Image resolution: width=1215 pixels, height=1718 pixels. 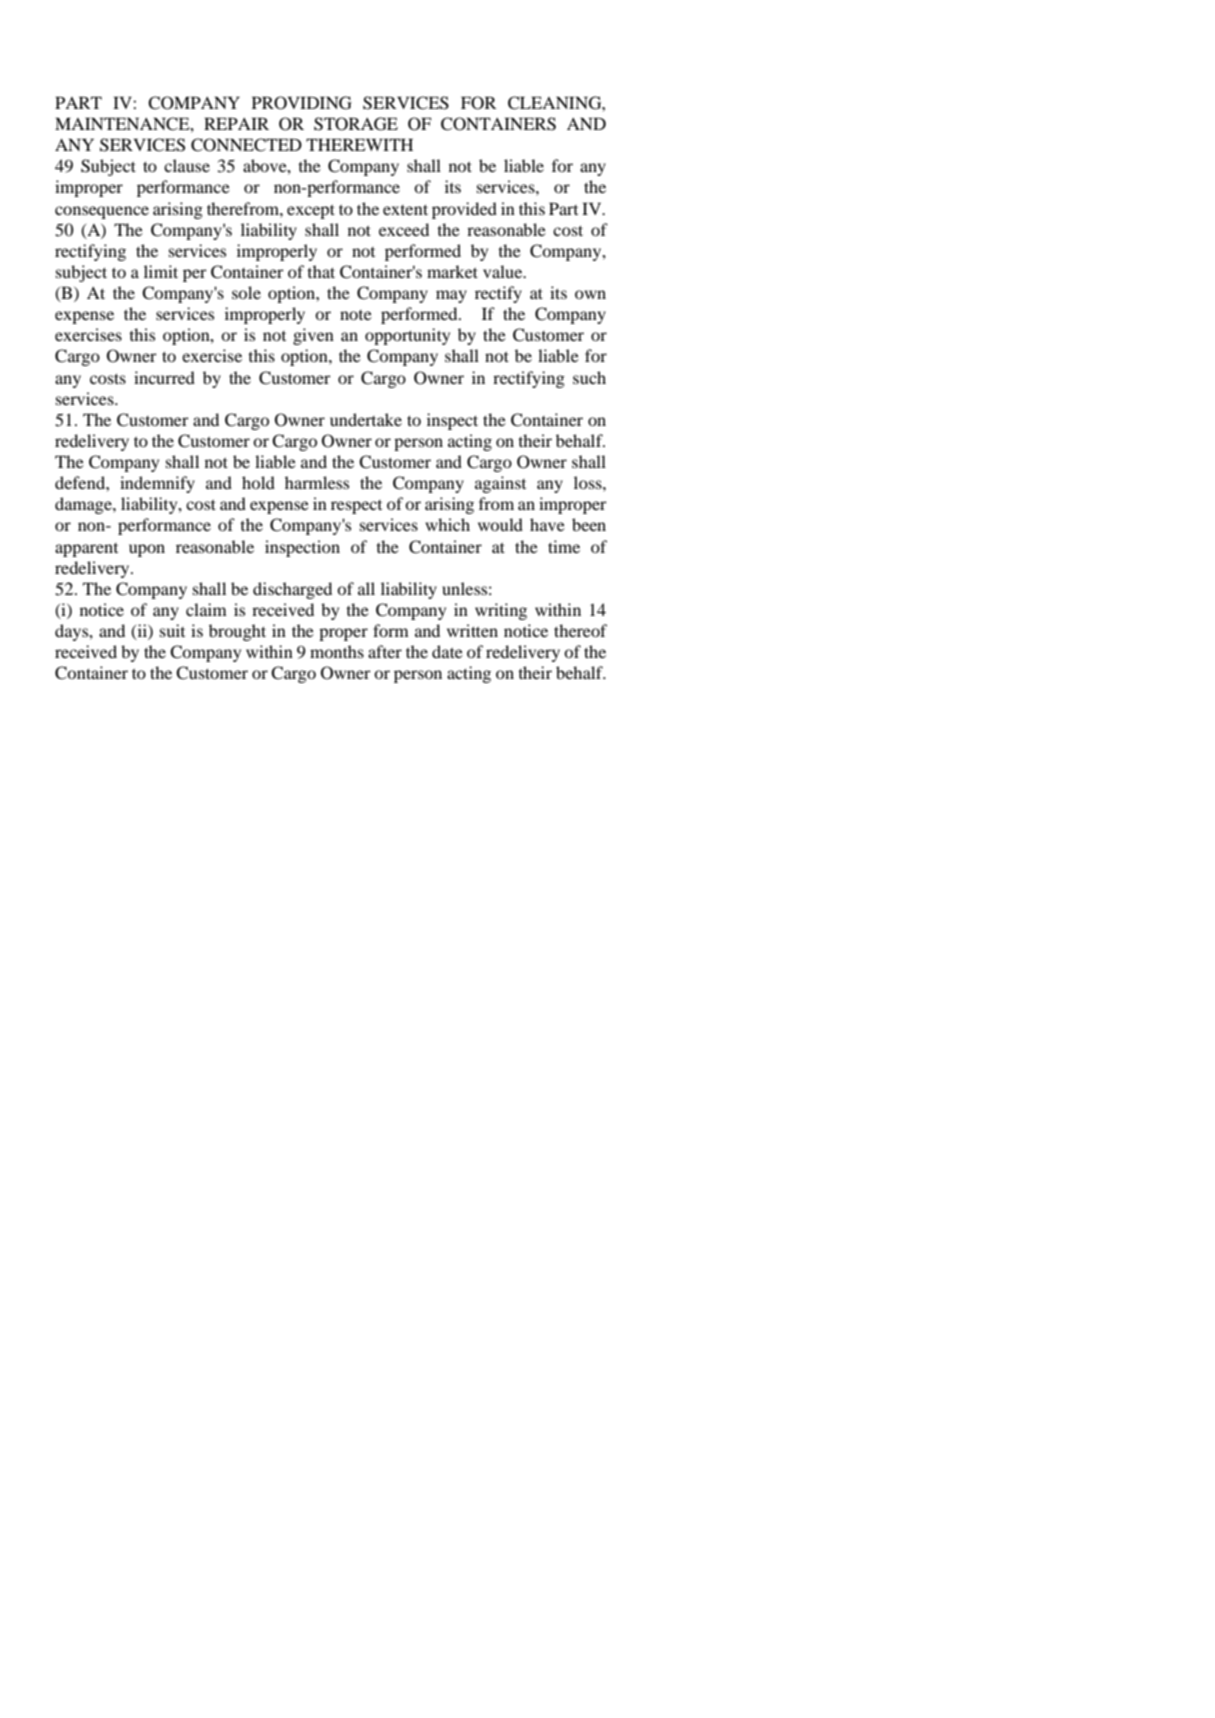 What do you see at coordinates (547, 524) in the page?
I see `have` at bounding box center [547, 524].
